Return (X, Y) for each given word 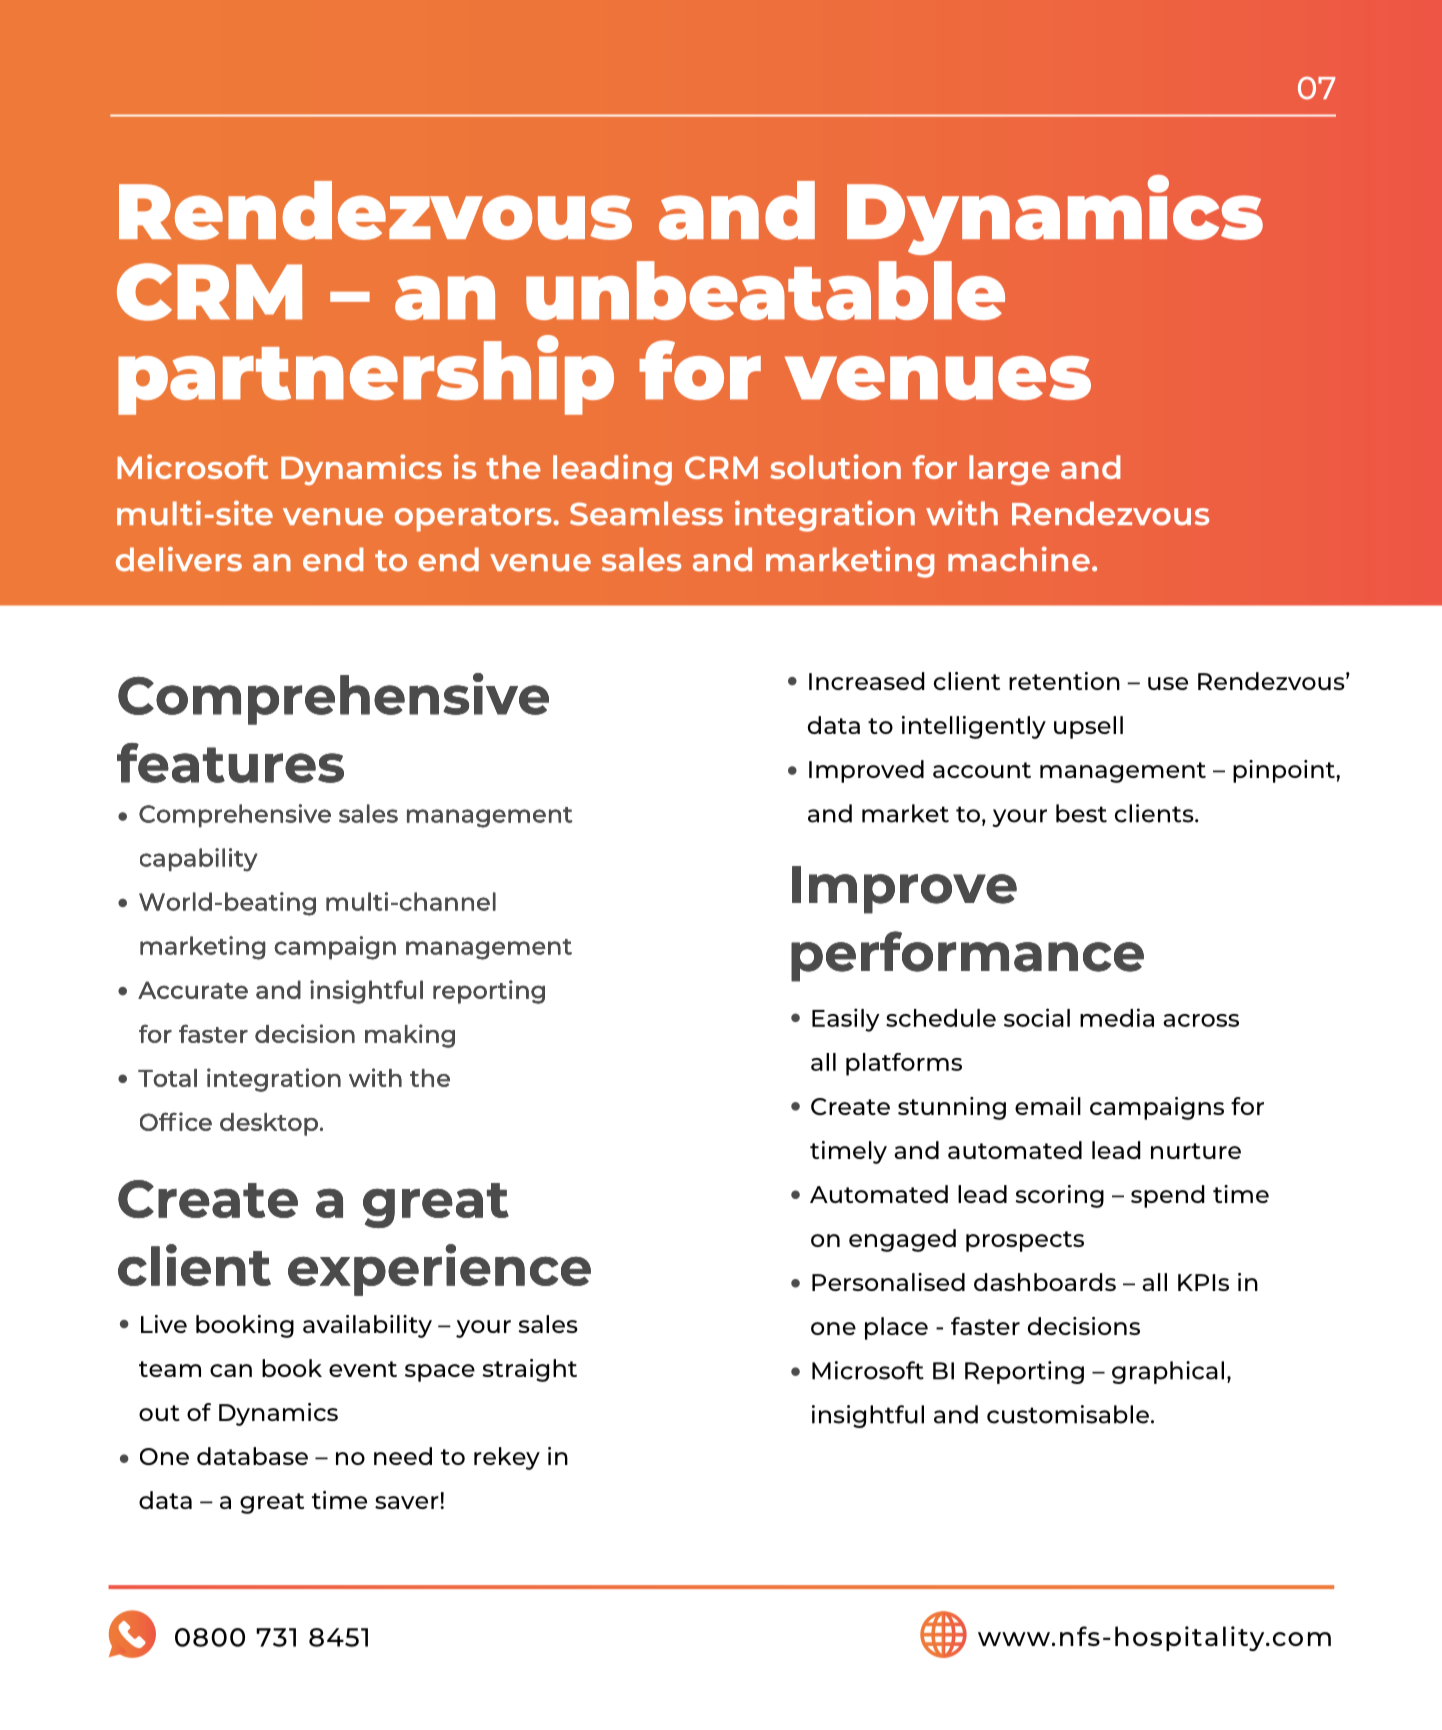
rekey (507, 1458)
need (403, 1456)
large (1009, 470)
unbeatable (765, 290)
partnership (366, 375)
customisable (1068, 1414)
